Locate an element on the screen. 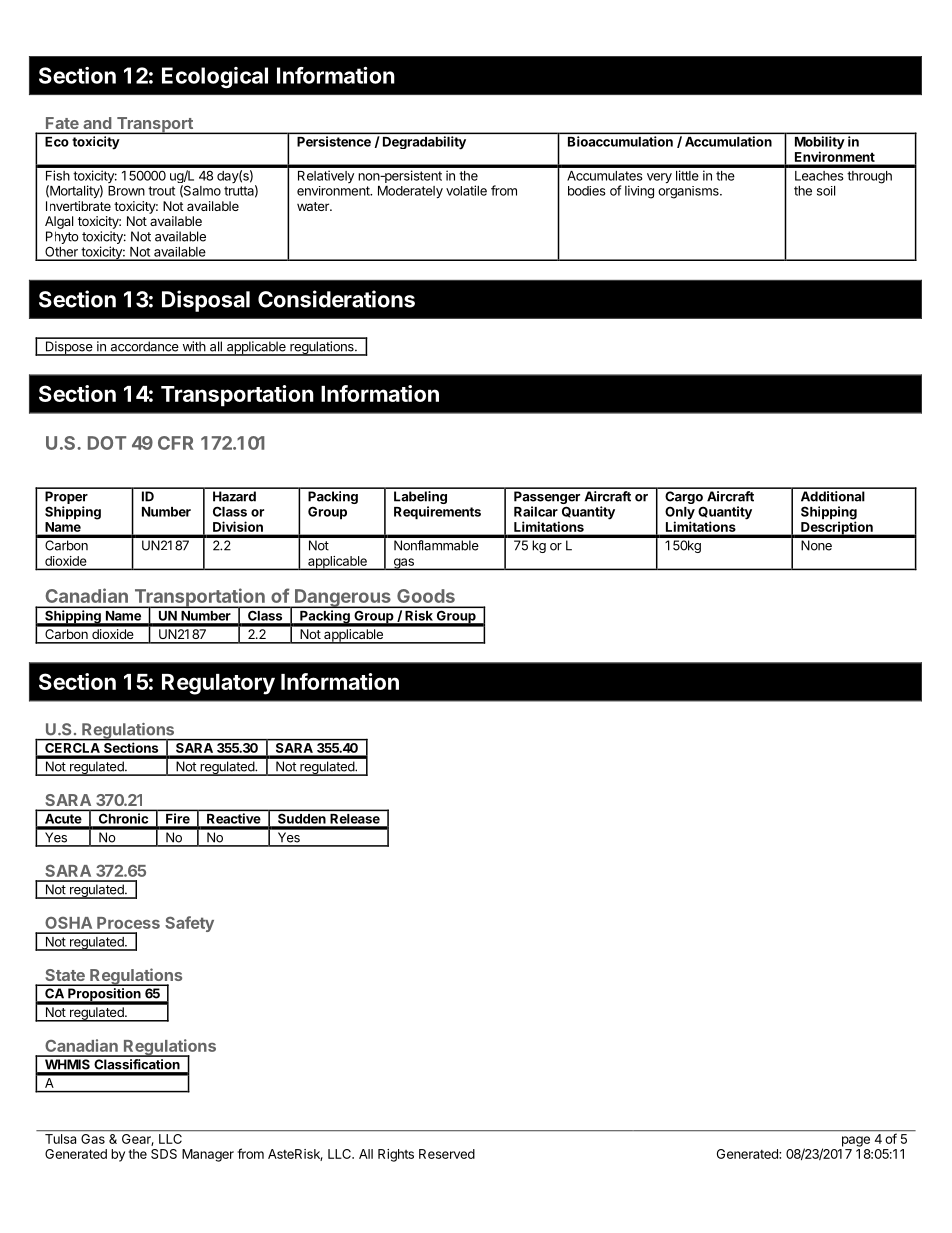 The width and height of the screenshot is (952, 1233). Goods is located at coordinates (426, 596).
